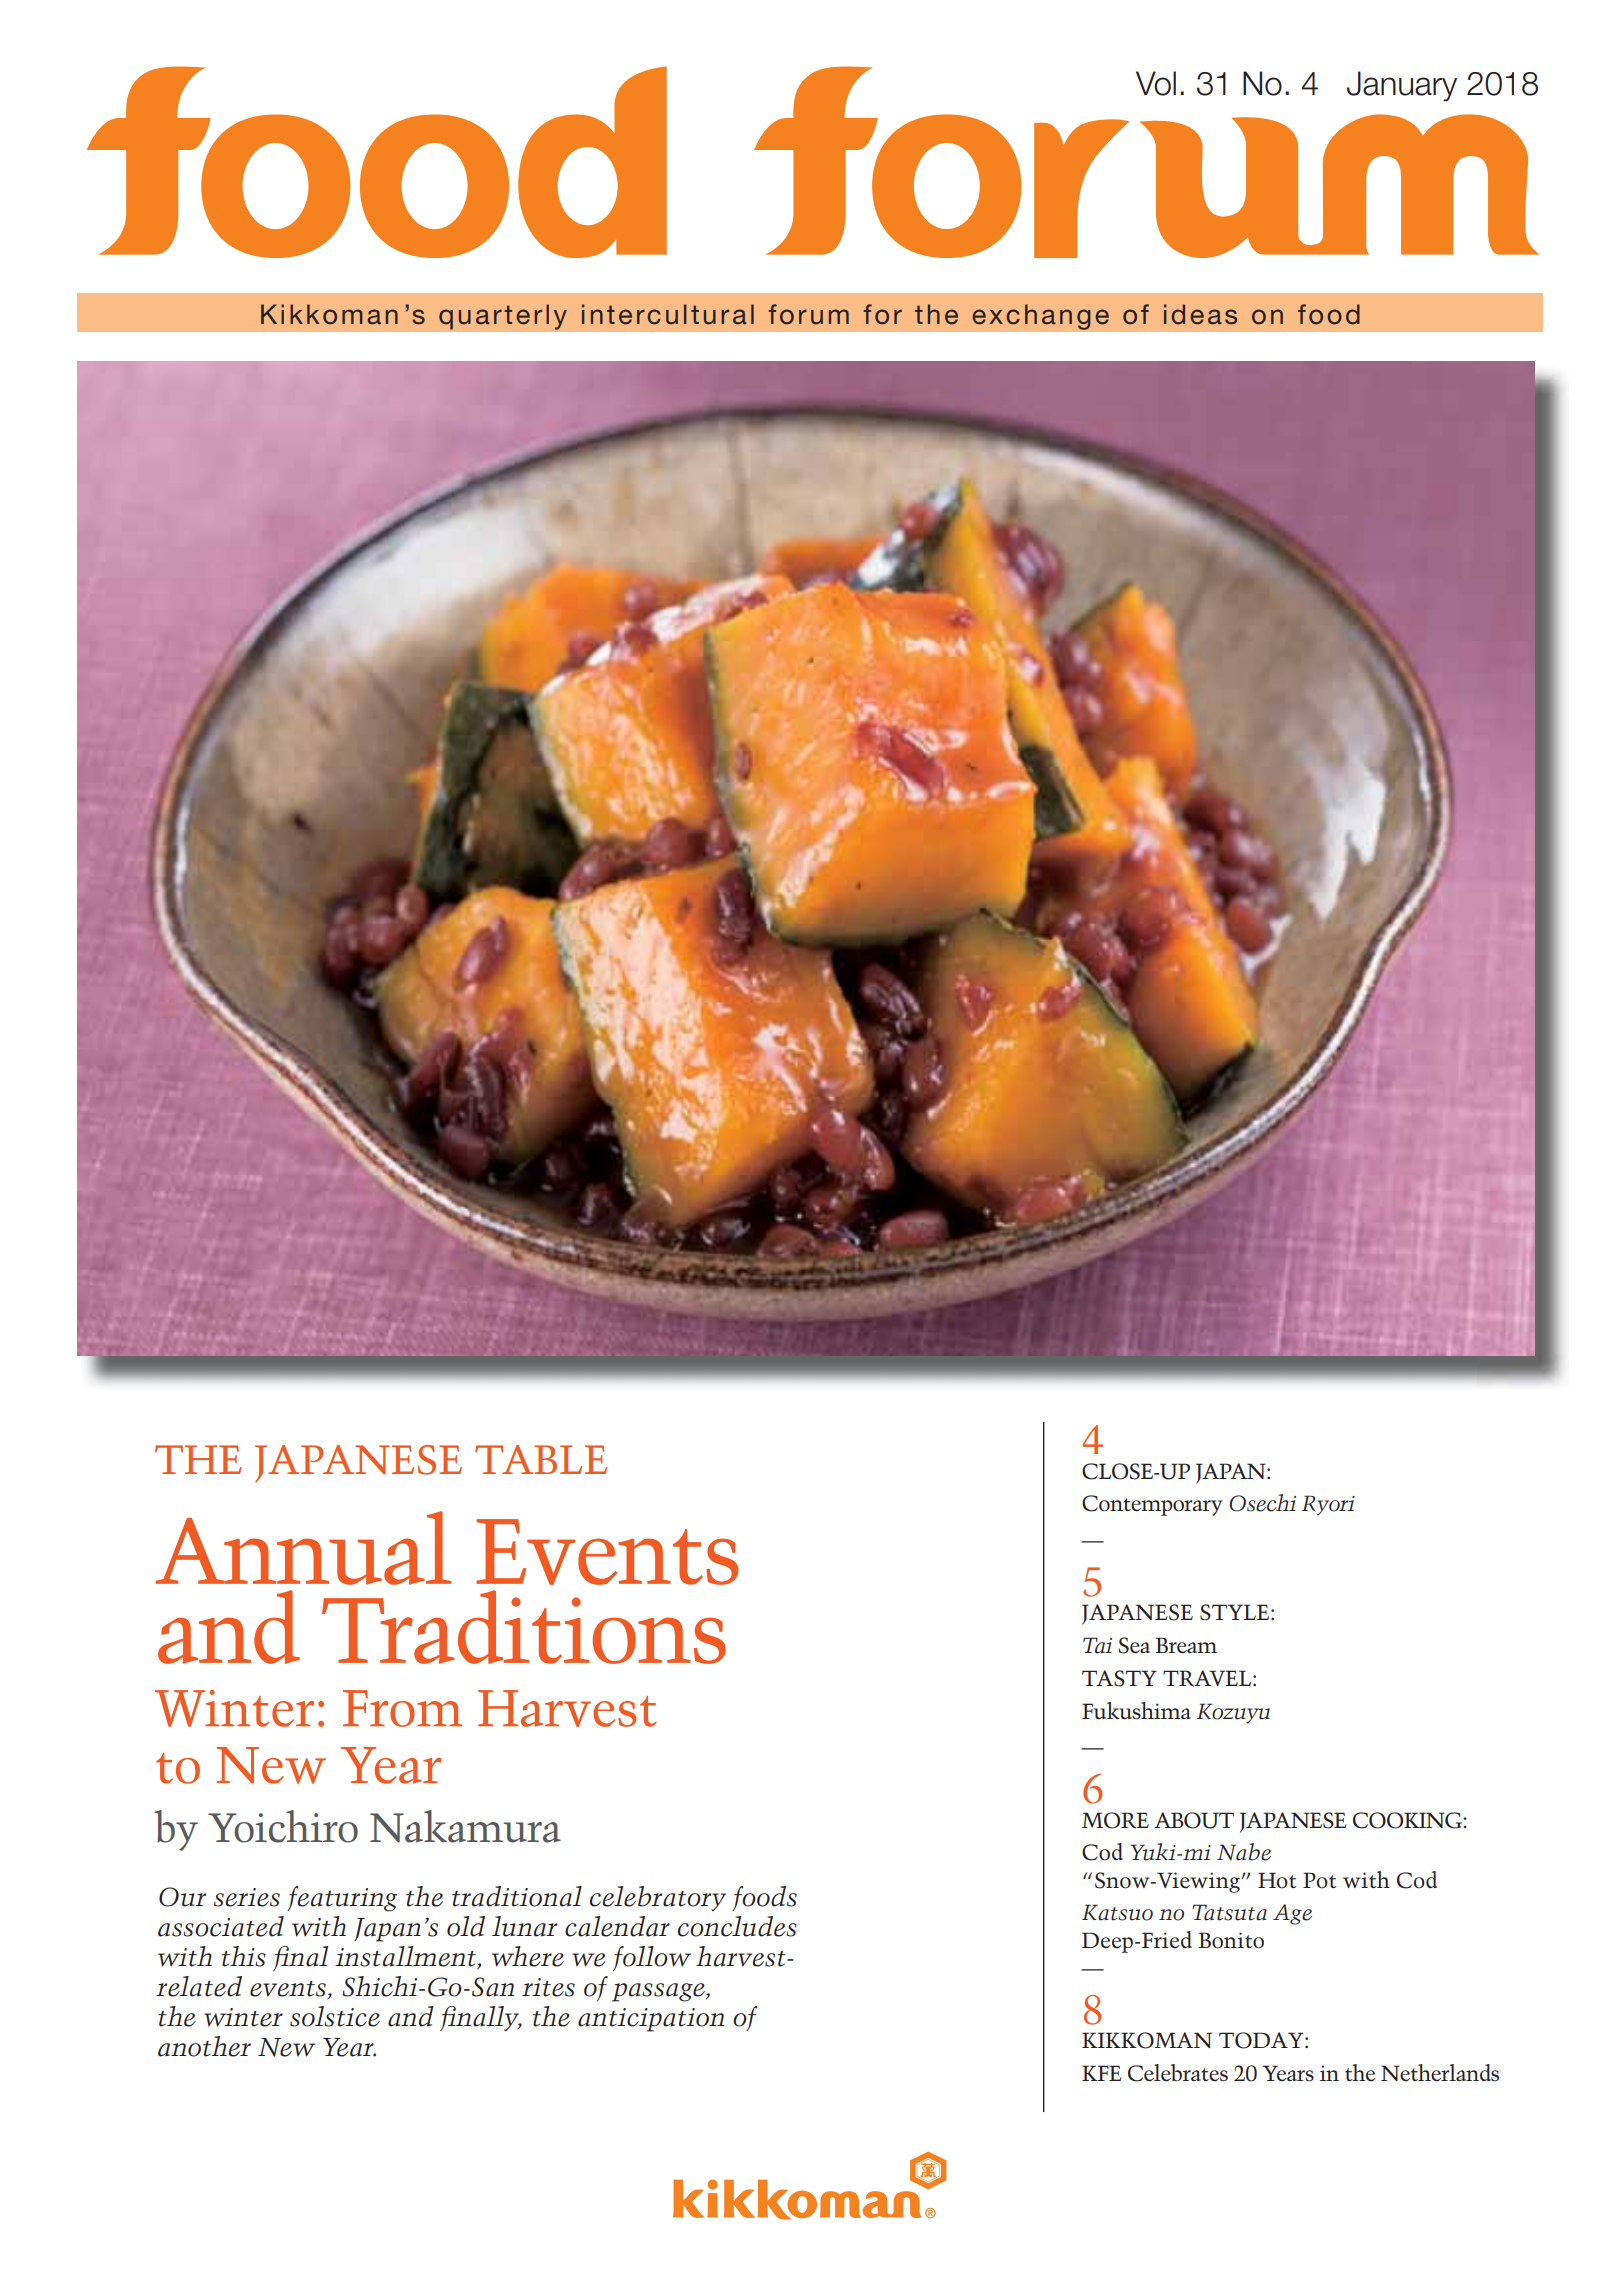  Describe the element at coordinates (1152, 1505) in the image. I see `Contemporary` at that location.
